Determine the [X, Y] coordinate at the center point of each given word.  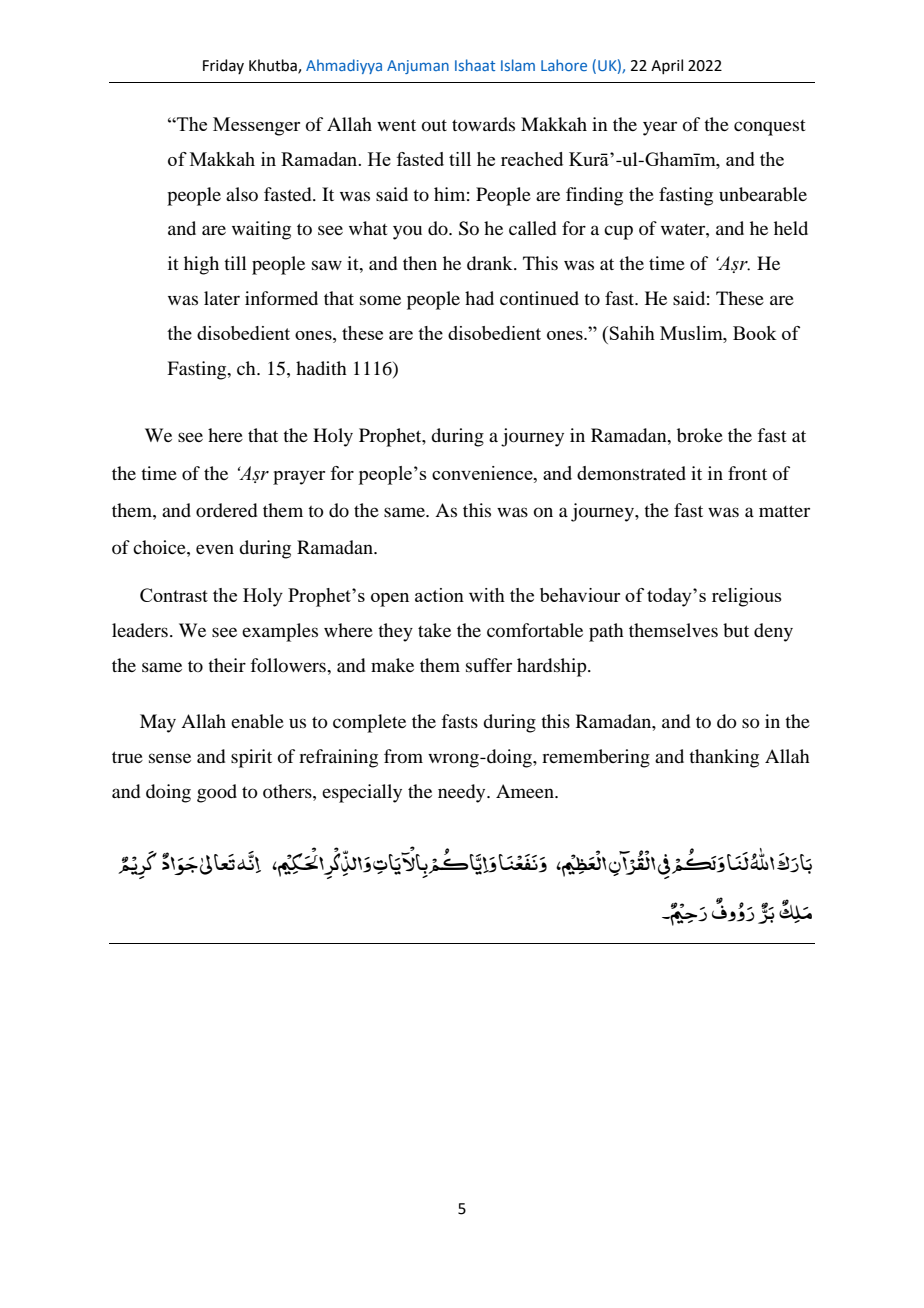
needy [463, 793]
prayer [299, 478]
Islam [518, 65]
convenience [483, 473]
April [667, 66]
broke [700, 435]
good [217, 793]
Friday [223, 66]
